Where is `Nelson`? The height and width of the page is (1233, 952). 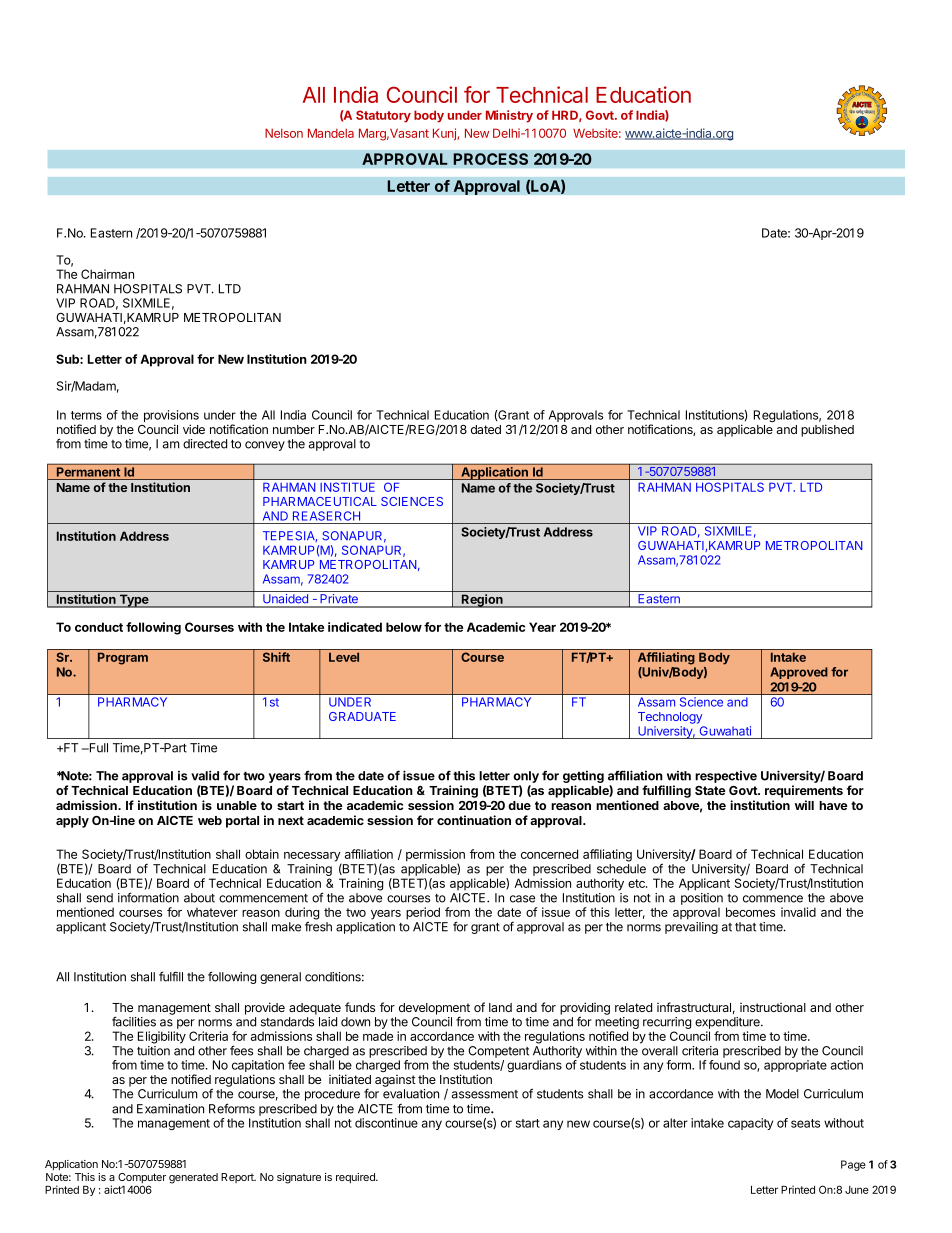 Nelson is located at coordinates (284, 133).
